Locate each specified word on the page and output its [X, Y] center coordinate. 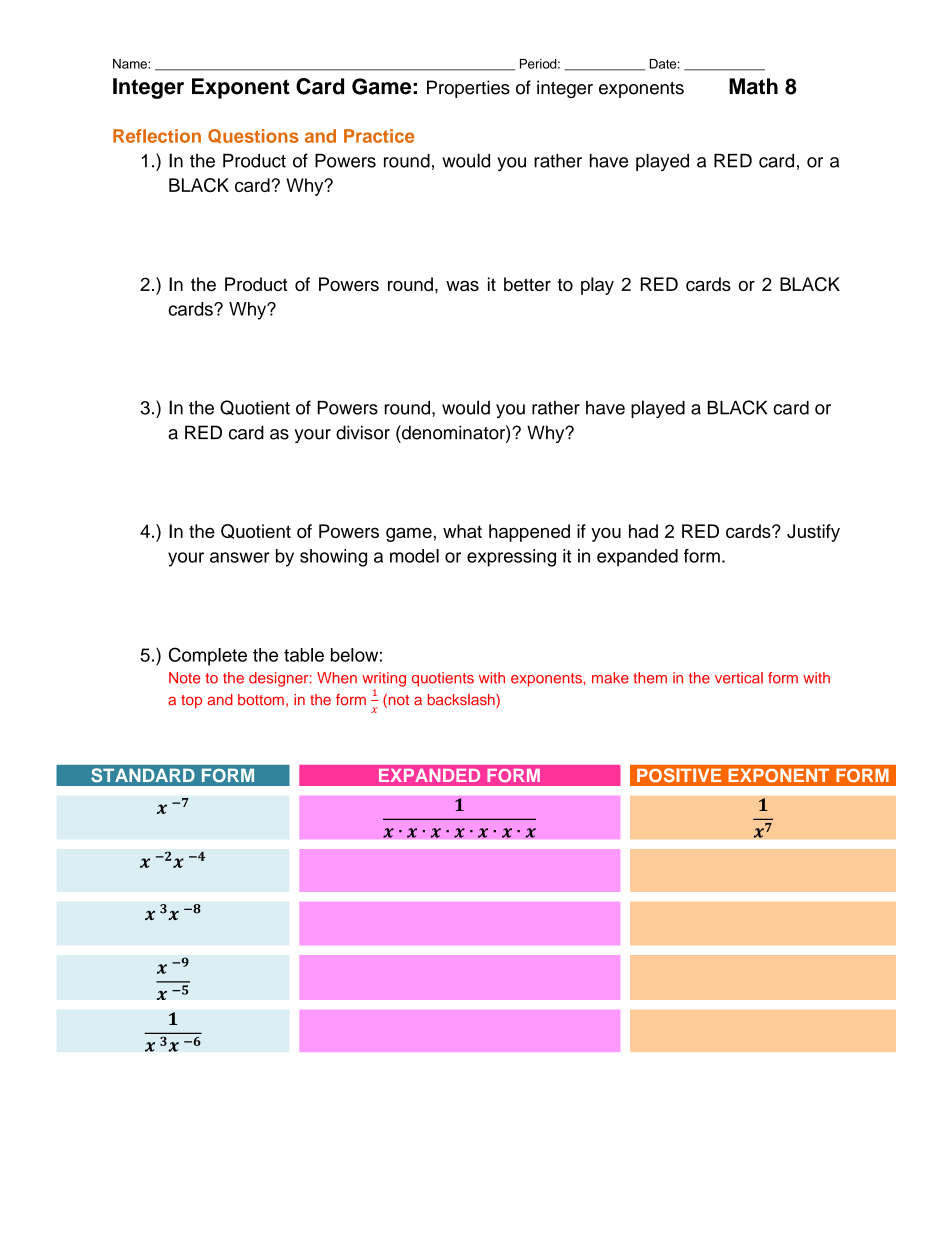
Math [753, 86]
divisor [363, 432]
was [462, 286]
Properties [468, 89]
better [527, 284]
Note [184, 678]
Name [131, 64]
